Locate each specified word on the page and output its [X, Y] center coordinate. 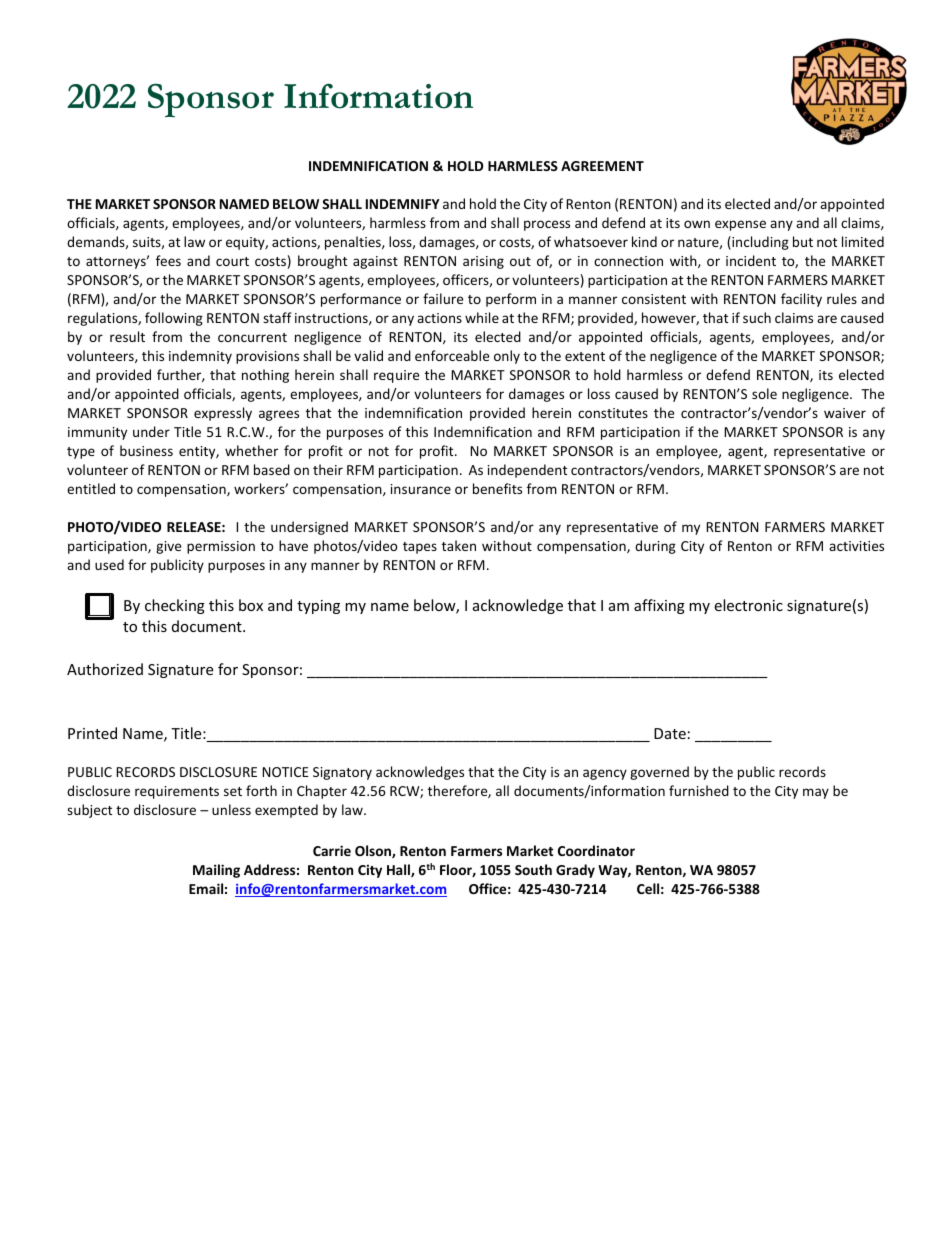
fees [168, 260]
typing [318, 607]
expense [740, 225]
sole [764, 393]
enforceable [452, 355]
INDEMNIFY [403, 204]
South [533, 869]
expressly [223, 414]
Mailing [216, 871]
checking [175, 606]
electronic [748, 605]
